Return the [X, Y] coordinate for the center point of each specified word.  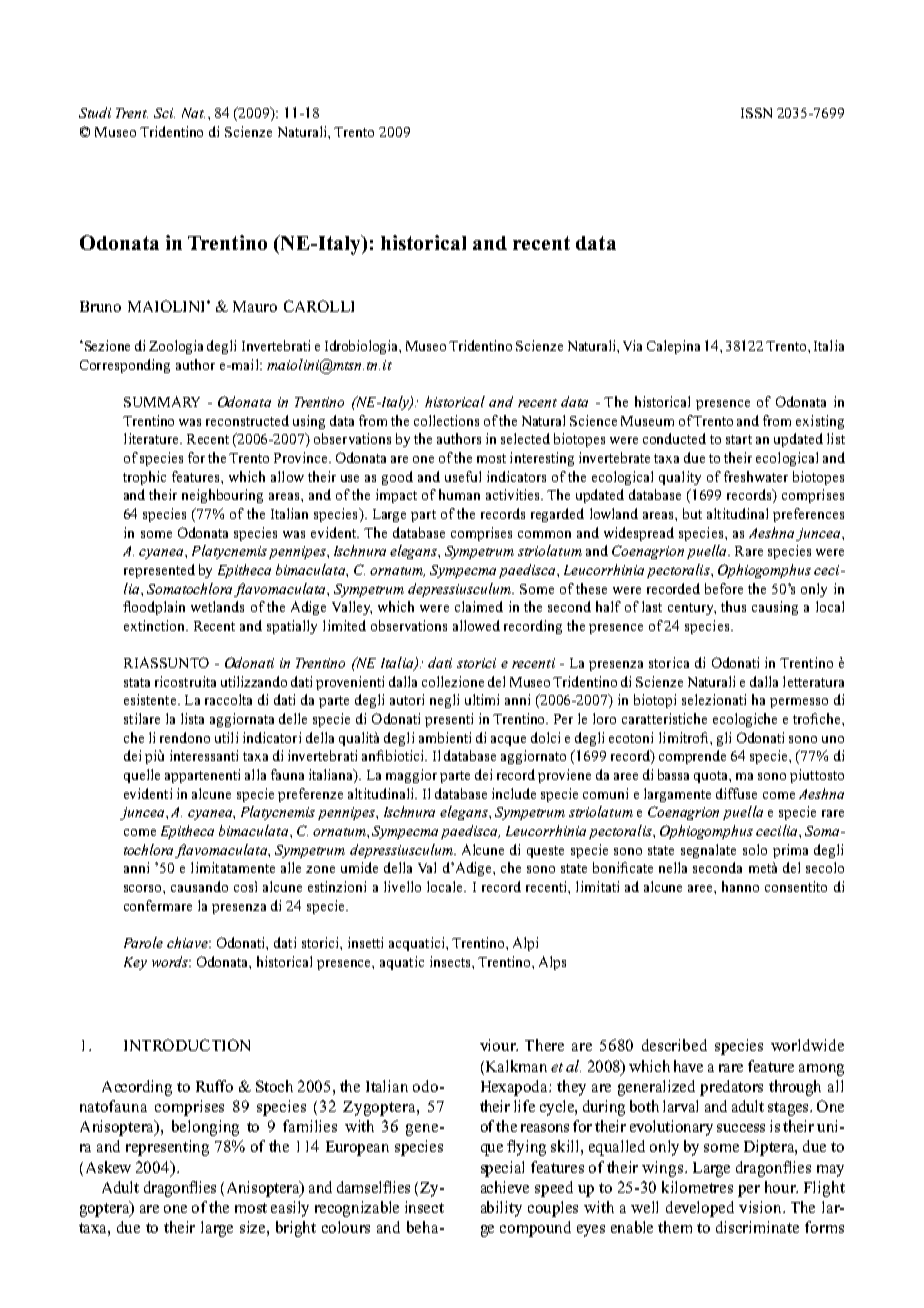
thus [733, 606]
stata [137, 682]
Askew [108, 1167]
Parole [143, 942]
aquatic [402, 963]
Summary [162, 401]
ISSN [756, 113]
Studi [95, 112]
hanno [740, 886]
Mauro [255, 306]
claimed [479, 606]
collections [446, 420]
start [739, 439]
